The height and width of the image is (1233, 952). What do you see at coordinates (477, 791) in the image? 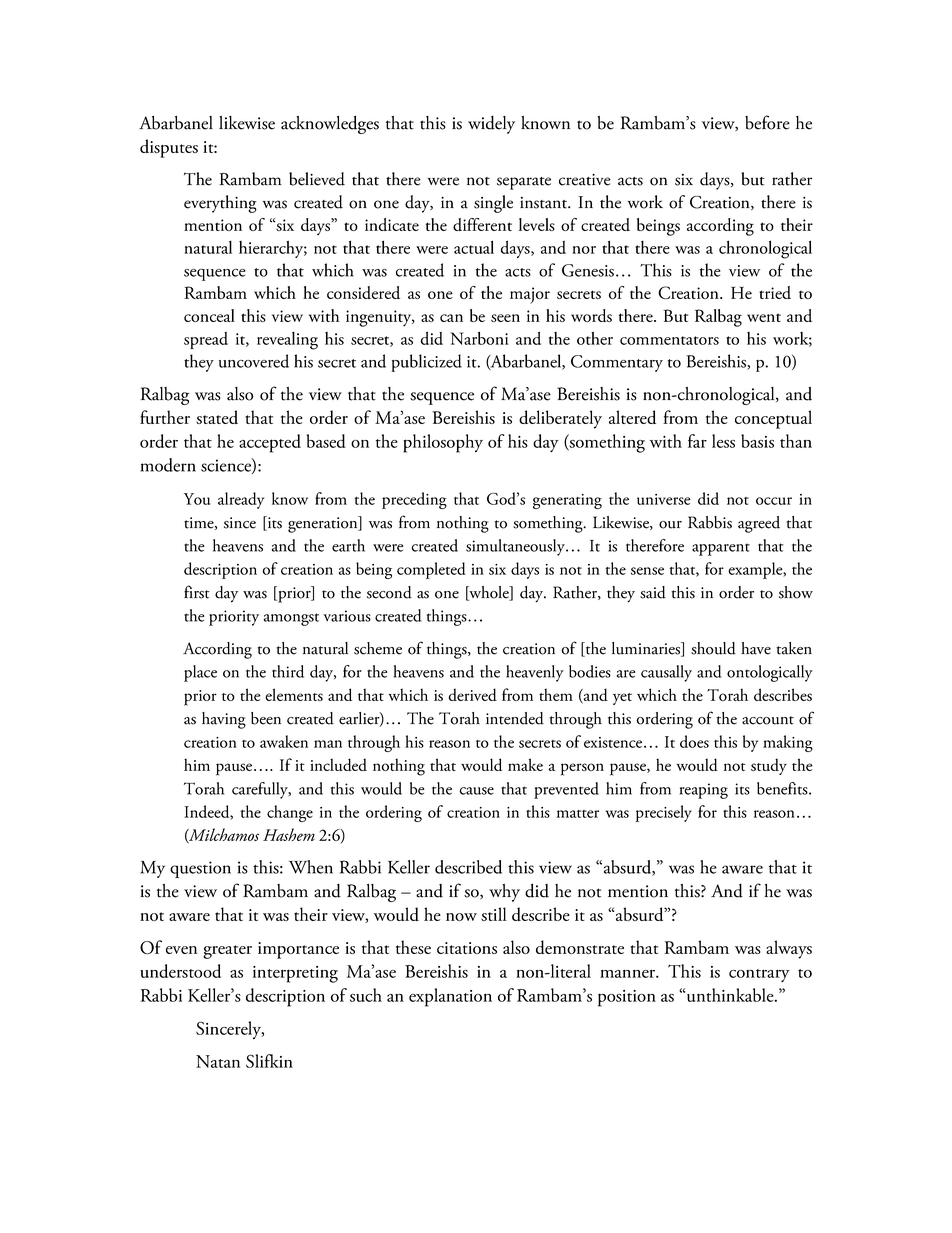
I see `cause` at bounding box center [477, 791].
